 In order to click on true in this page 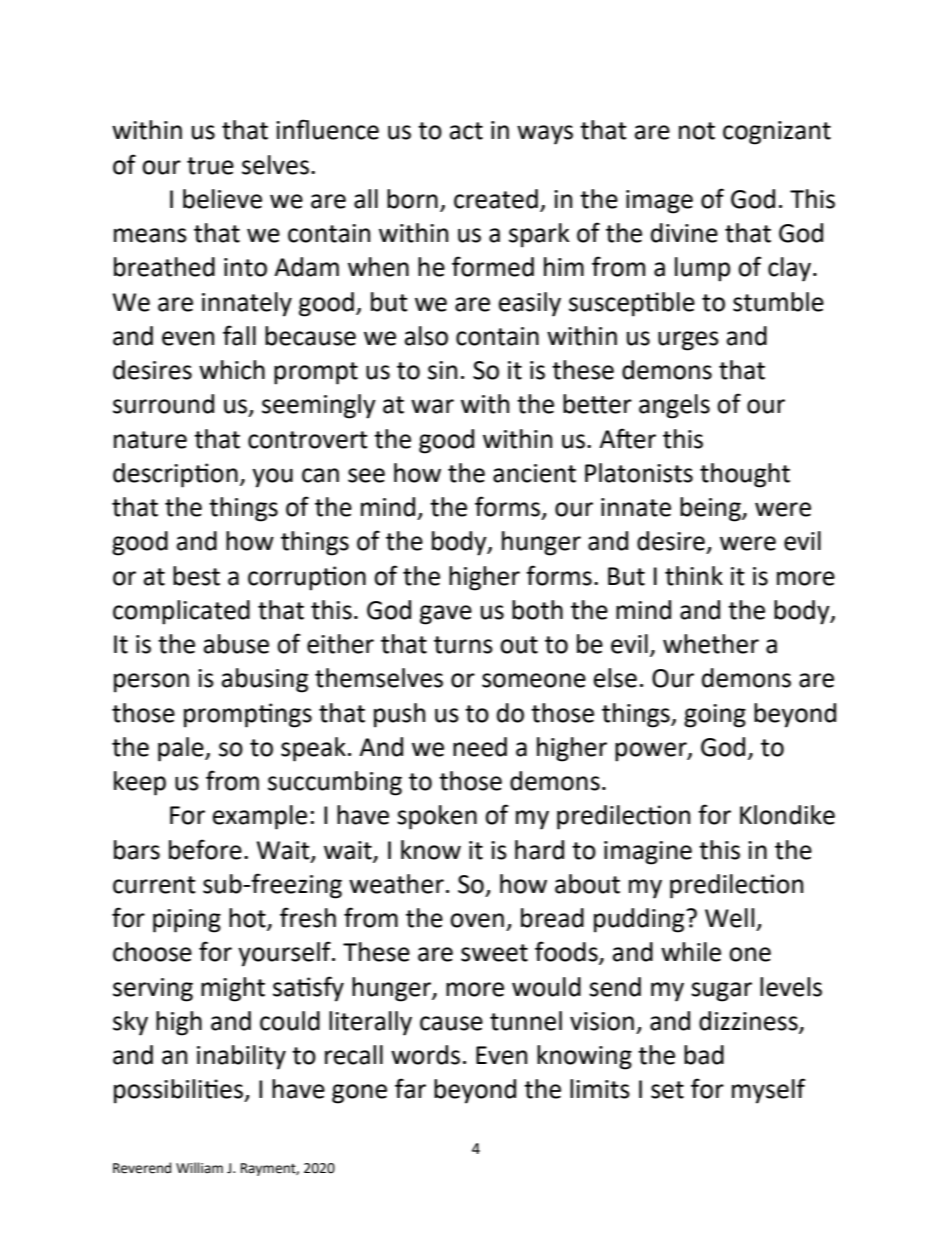, I will do `click(210, 166)`.
